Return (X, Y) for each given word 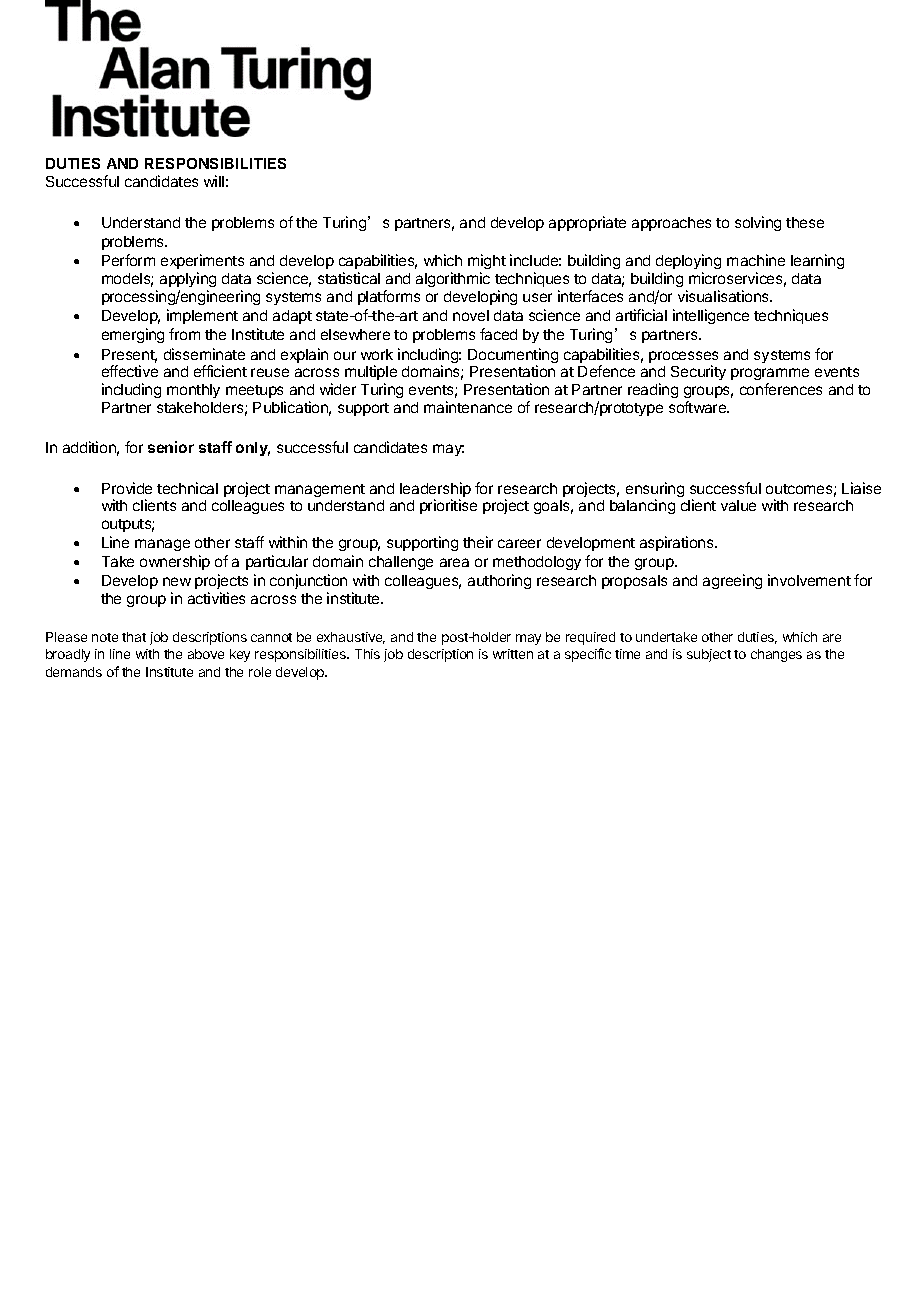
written (513, 654)
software (699, 407)
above (206, 654)
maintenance (468, 407)
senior (171, 447)
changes (776, 655)
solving (758, 223)
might (487, 261)
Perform (128, 260)
